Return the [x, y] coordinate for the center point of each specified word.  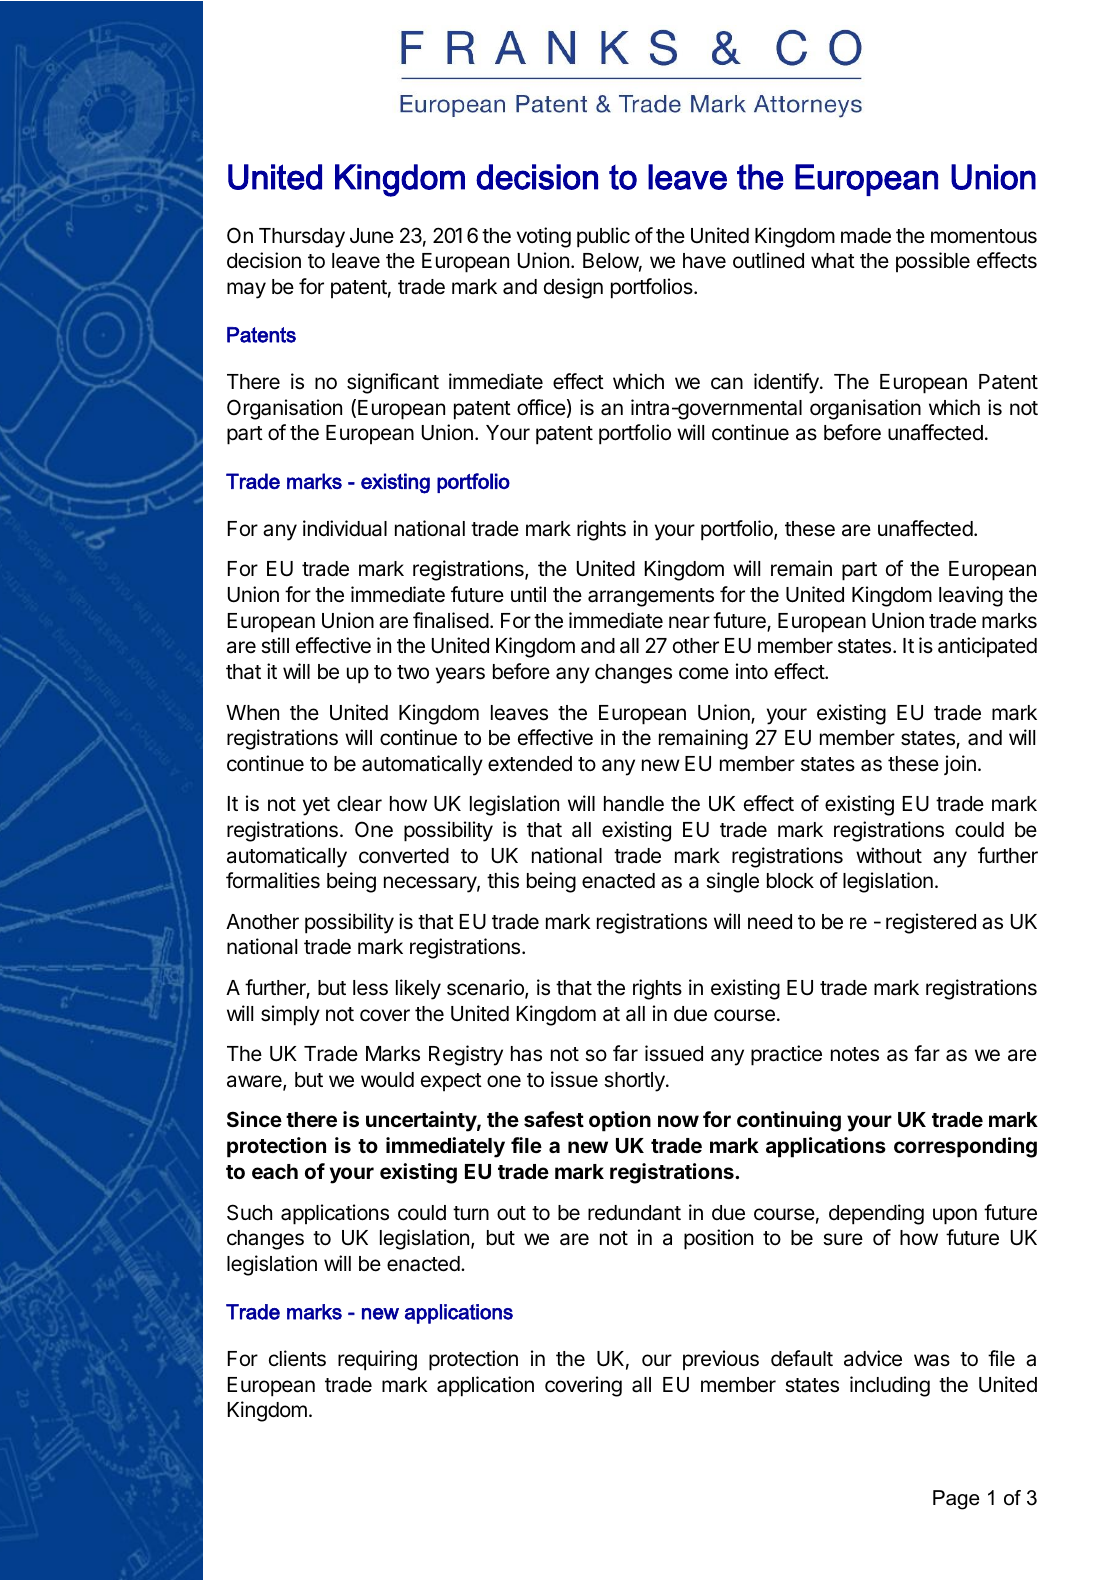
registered [931, 923]
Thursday [302, 238]
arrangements [651, 597]
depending [876, 1214]
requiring [377, 1360]
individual [345, 528]
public [603, 237]
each [275, 1171]
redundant [634, 1213]
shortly [635, 1082]
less [370, 988]
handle [634, 804]
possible [933, 262]
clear [359, 804]
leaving [971, 596]
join [960, 765]
